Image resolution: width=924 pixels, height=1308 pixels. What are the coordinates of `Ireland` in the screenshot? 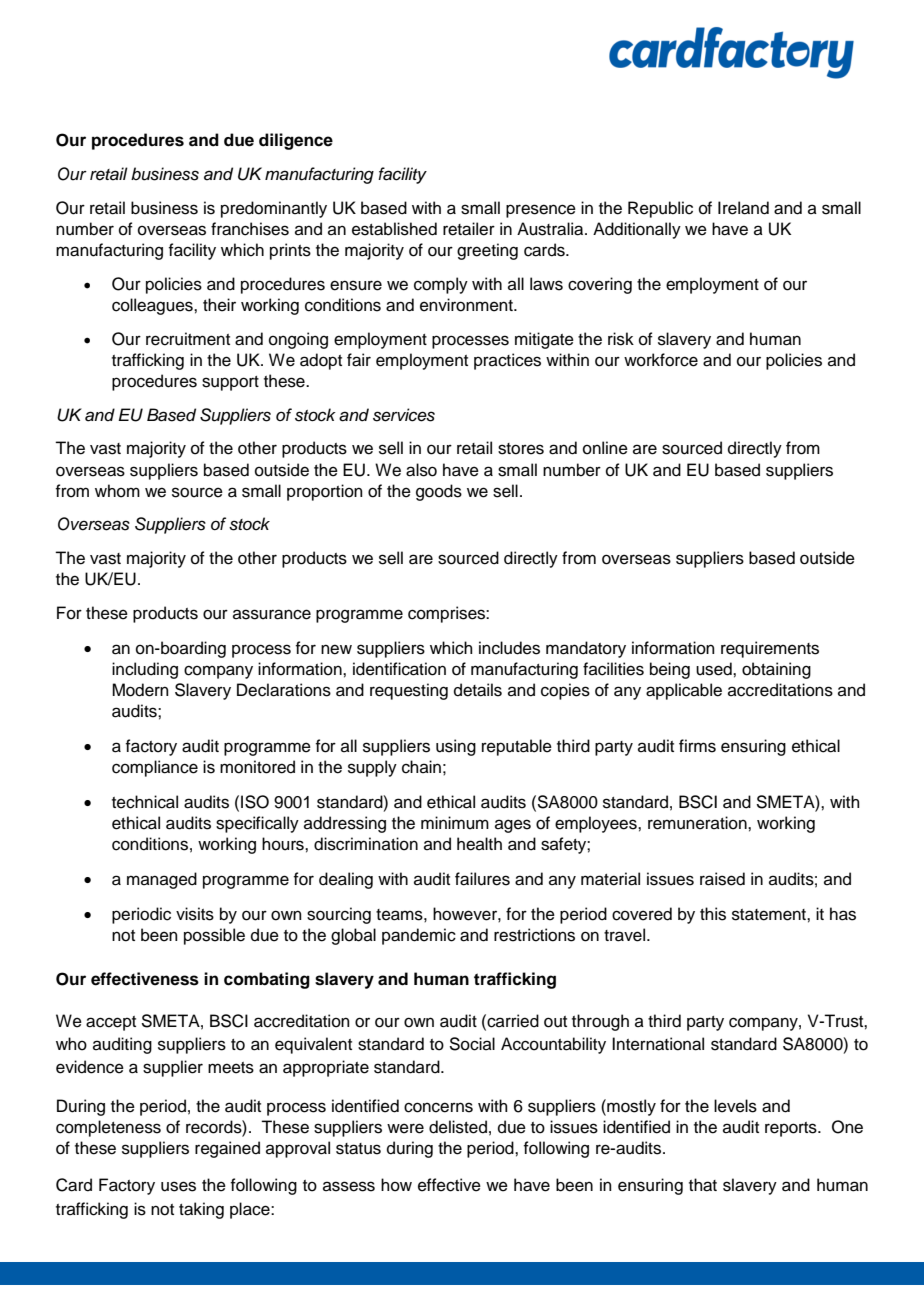 It's located at (743, 208).
